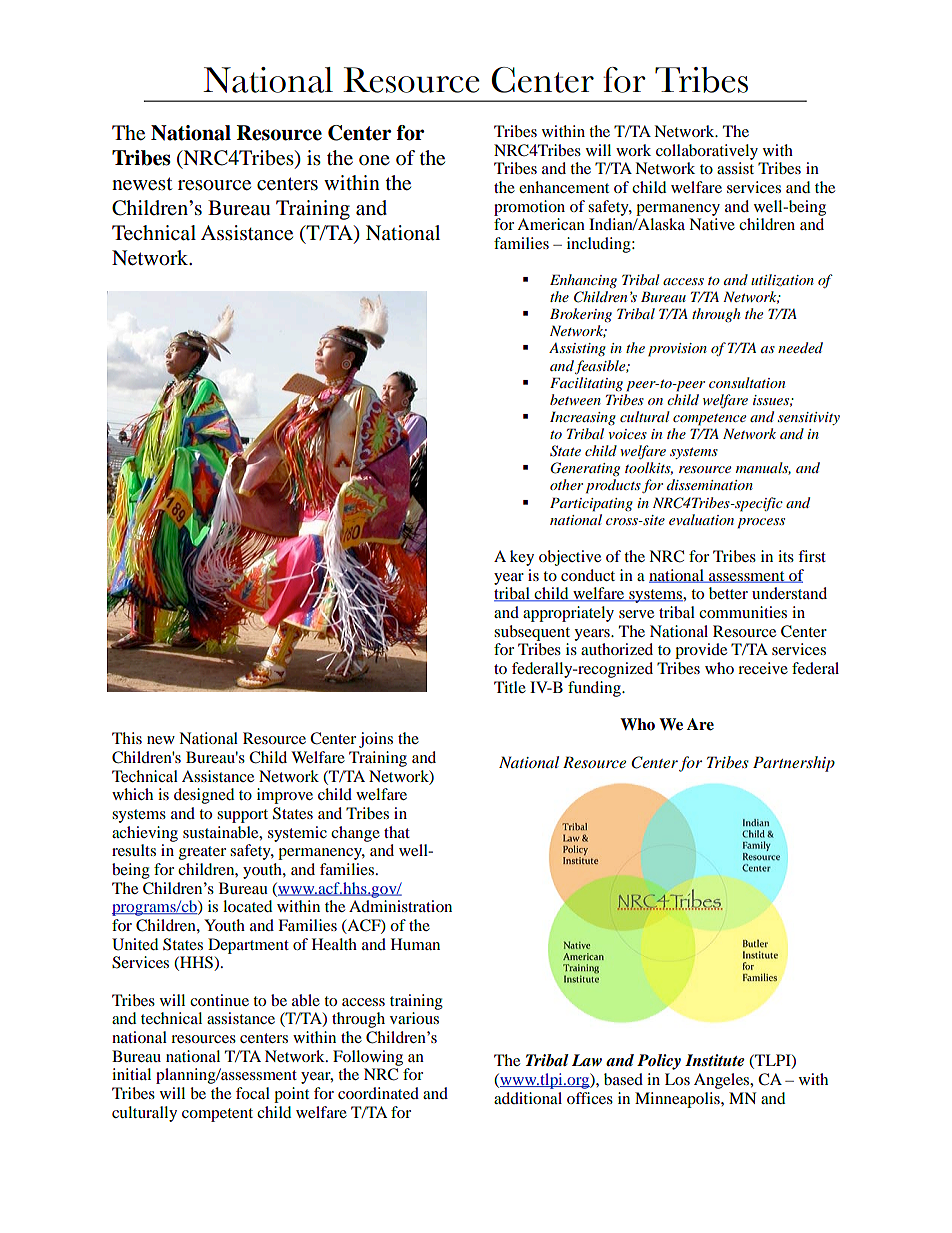 The image size is (952, 1233). Describe the element at coordinates (710, 484) in the screenshot. I see `dissemination` at that location.
